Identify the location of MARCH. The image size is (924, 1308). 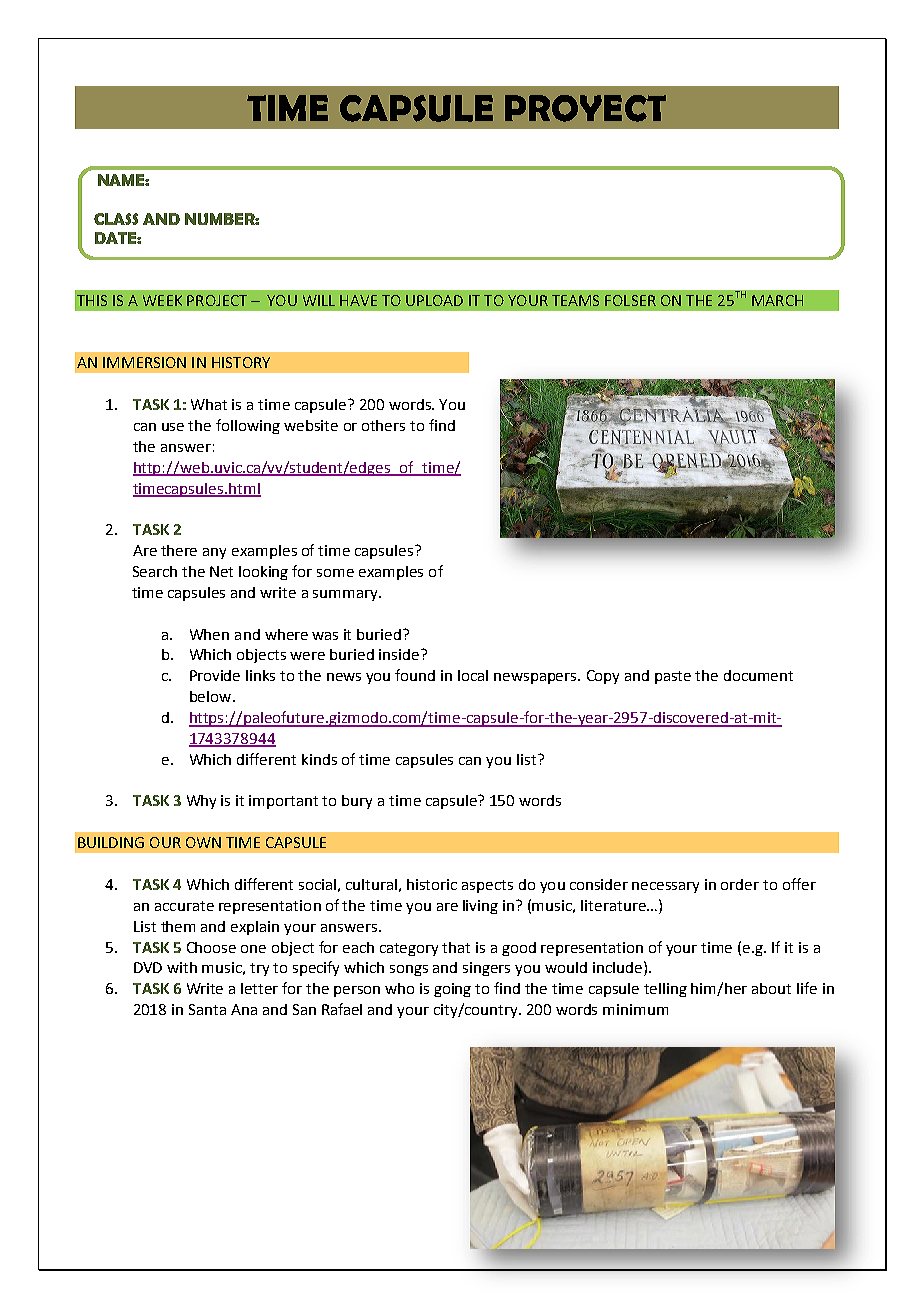
(777, 300).
